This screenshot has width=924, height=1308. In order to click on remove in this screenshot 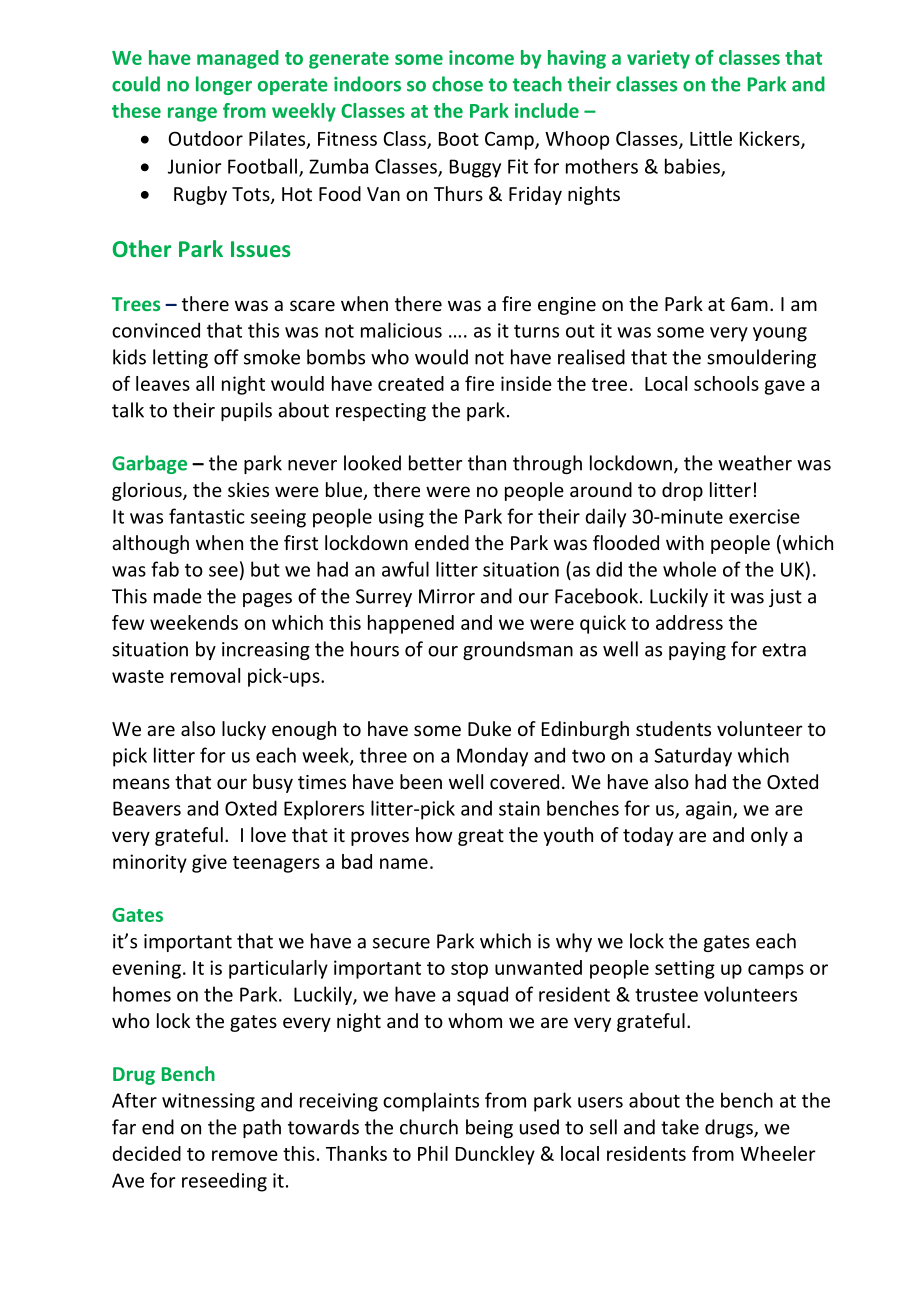, I will do `click(245, 1155)`.
